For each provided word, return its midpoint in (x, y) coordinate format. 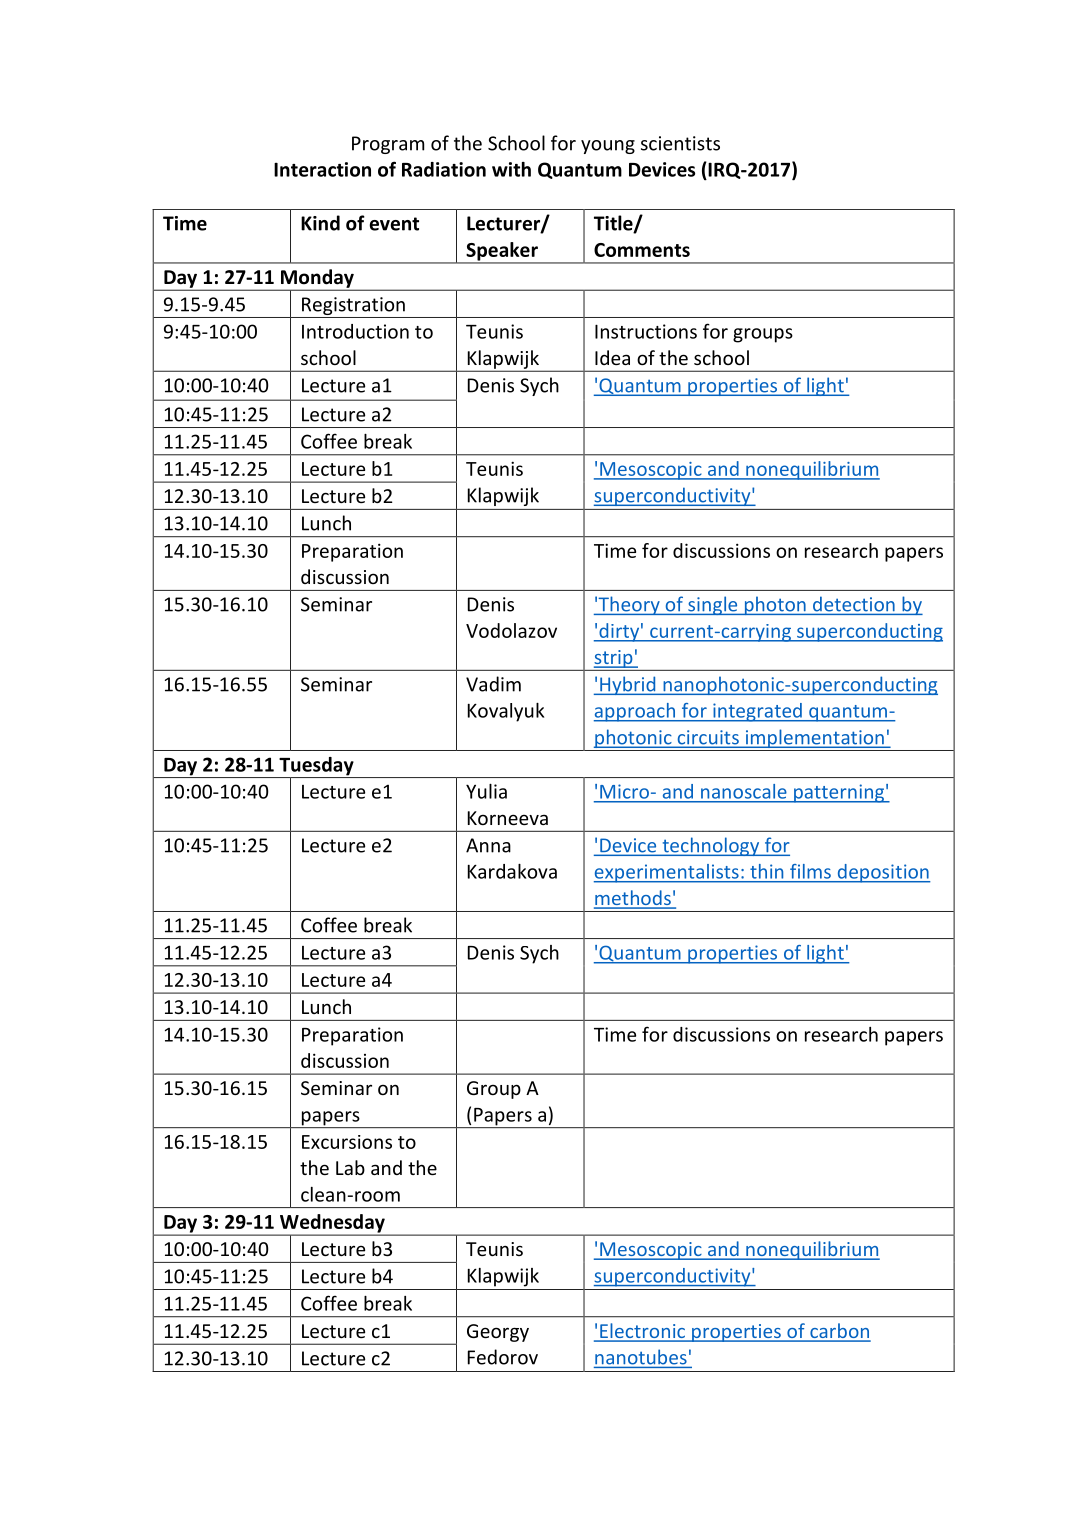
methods (633, 899)
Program (388, 145)
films (810, 871)
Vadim (493, 684)
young (608, 147)
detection (854, 604)
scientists (680, 143)
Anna (488, 845)
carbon (839, 1332)
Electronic (643, 1332)
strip (614, 659)
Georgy (498, 1333)
